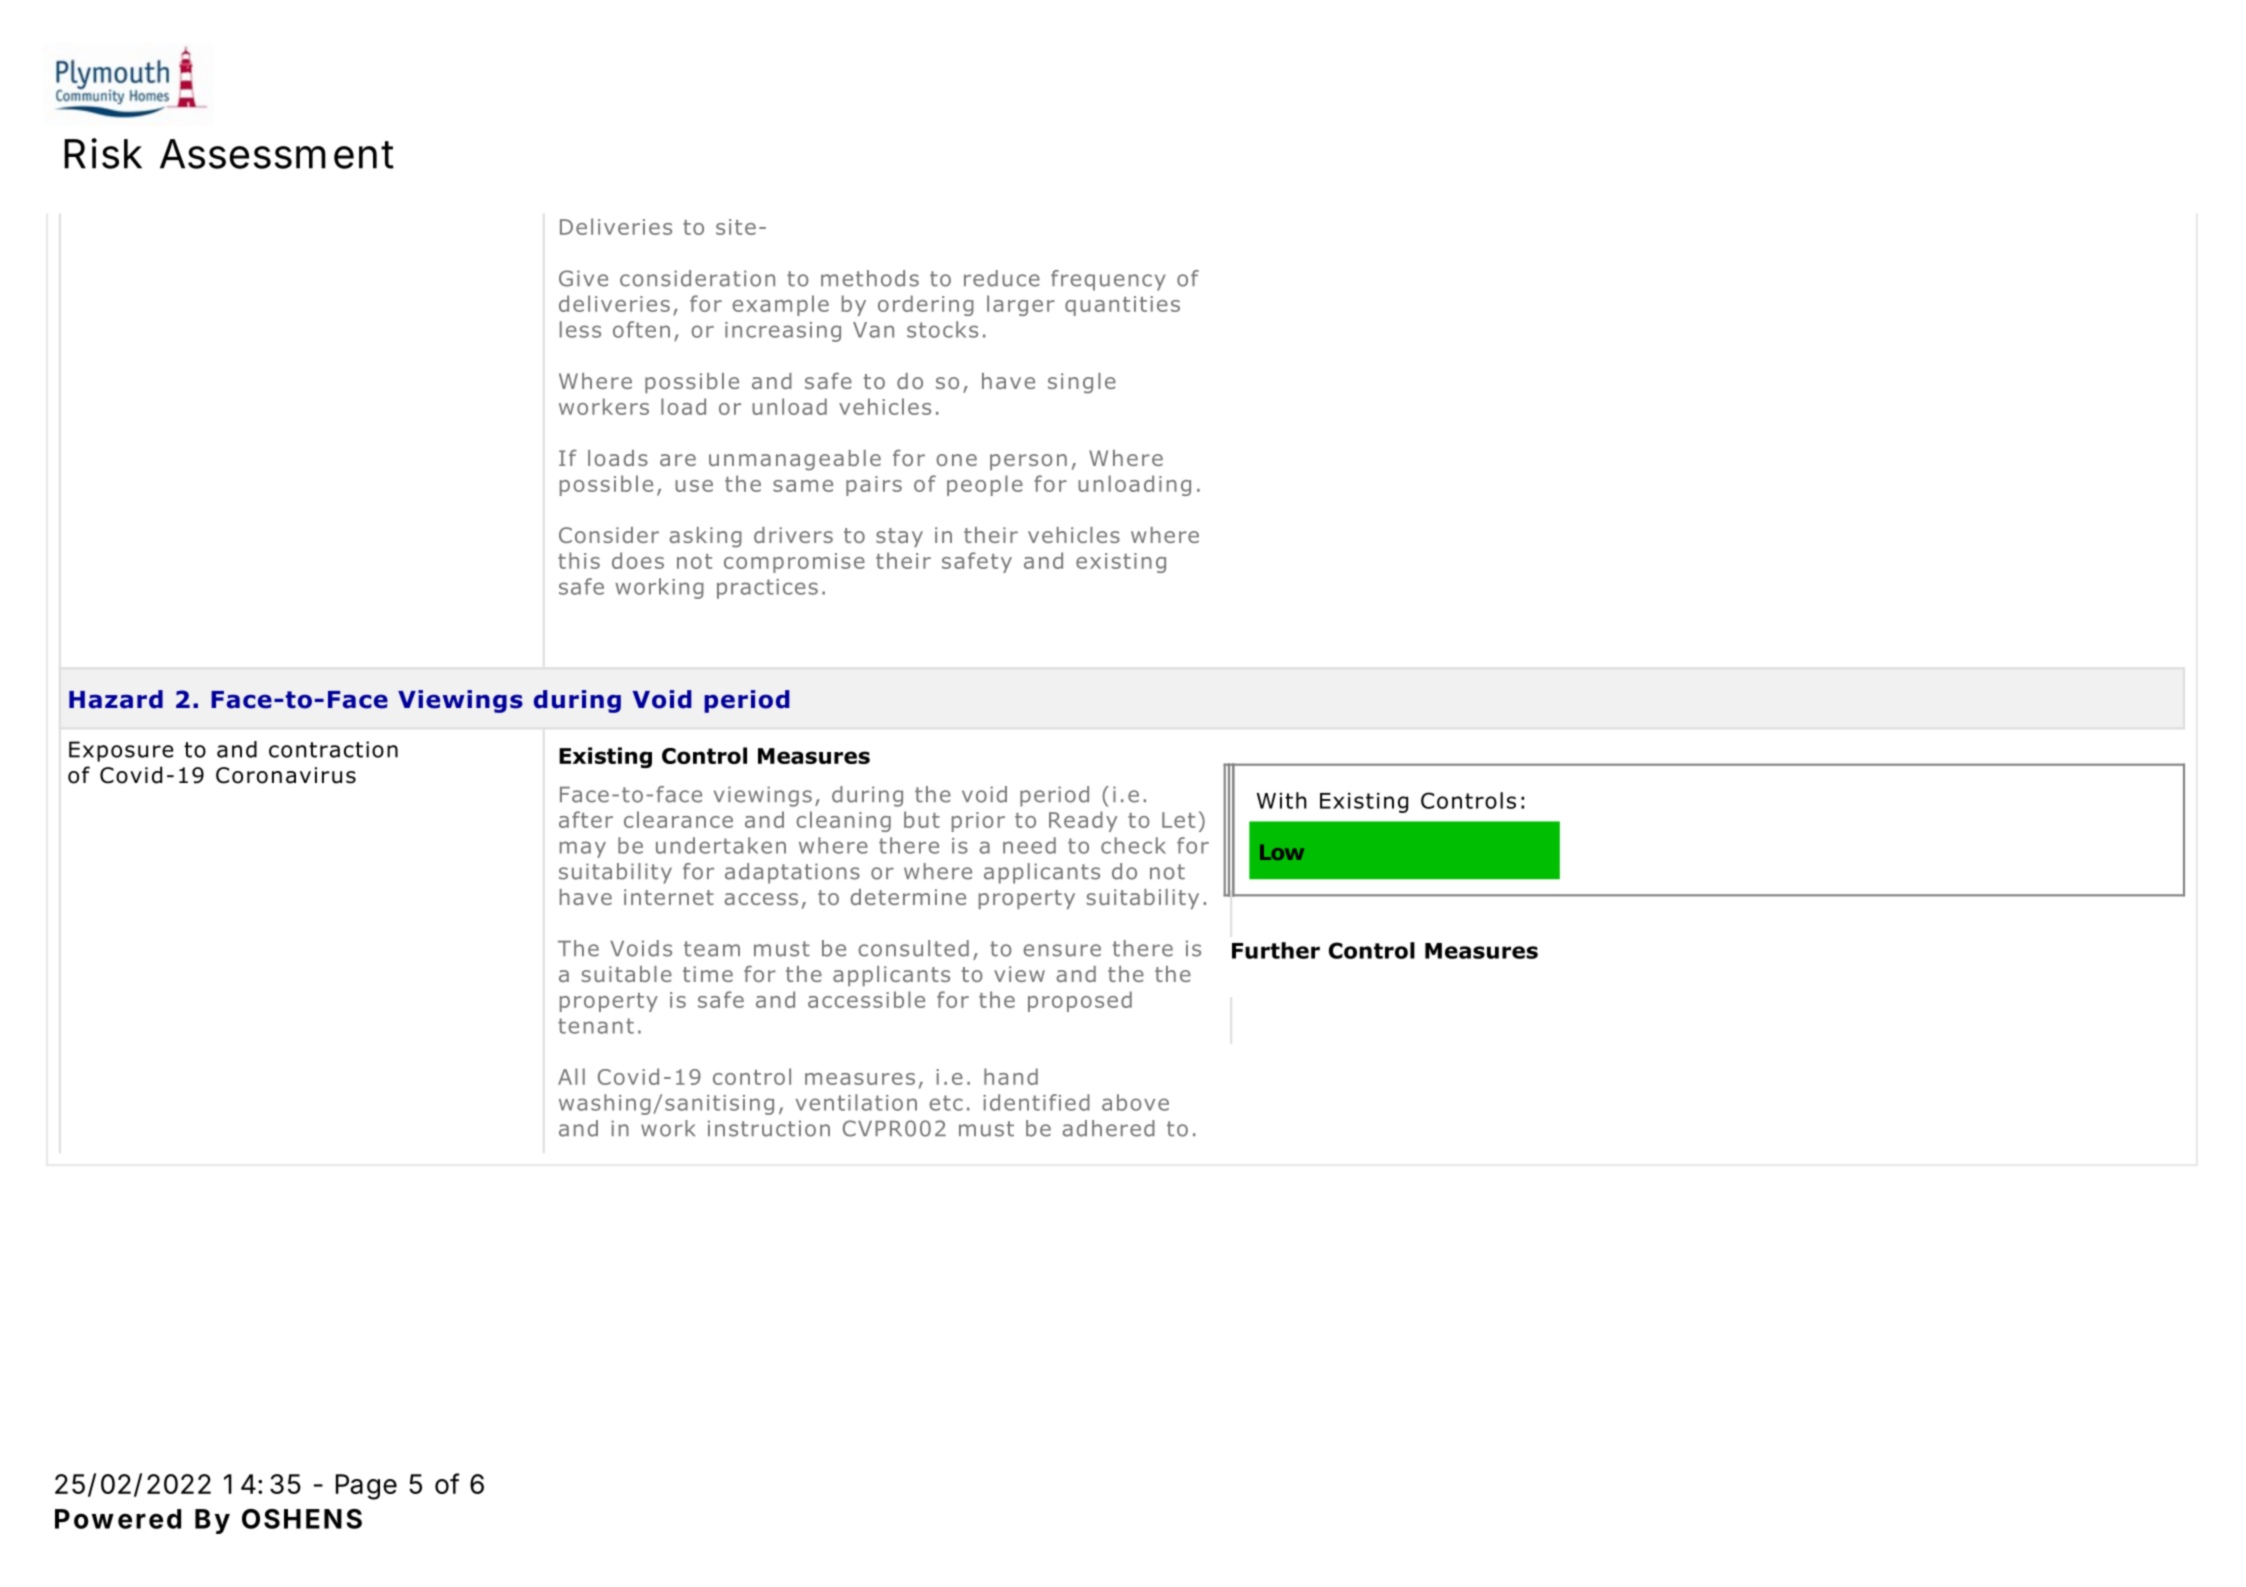 This page has height=1587, width=2246. I want to click on Assessment, so click(277, 154).
